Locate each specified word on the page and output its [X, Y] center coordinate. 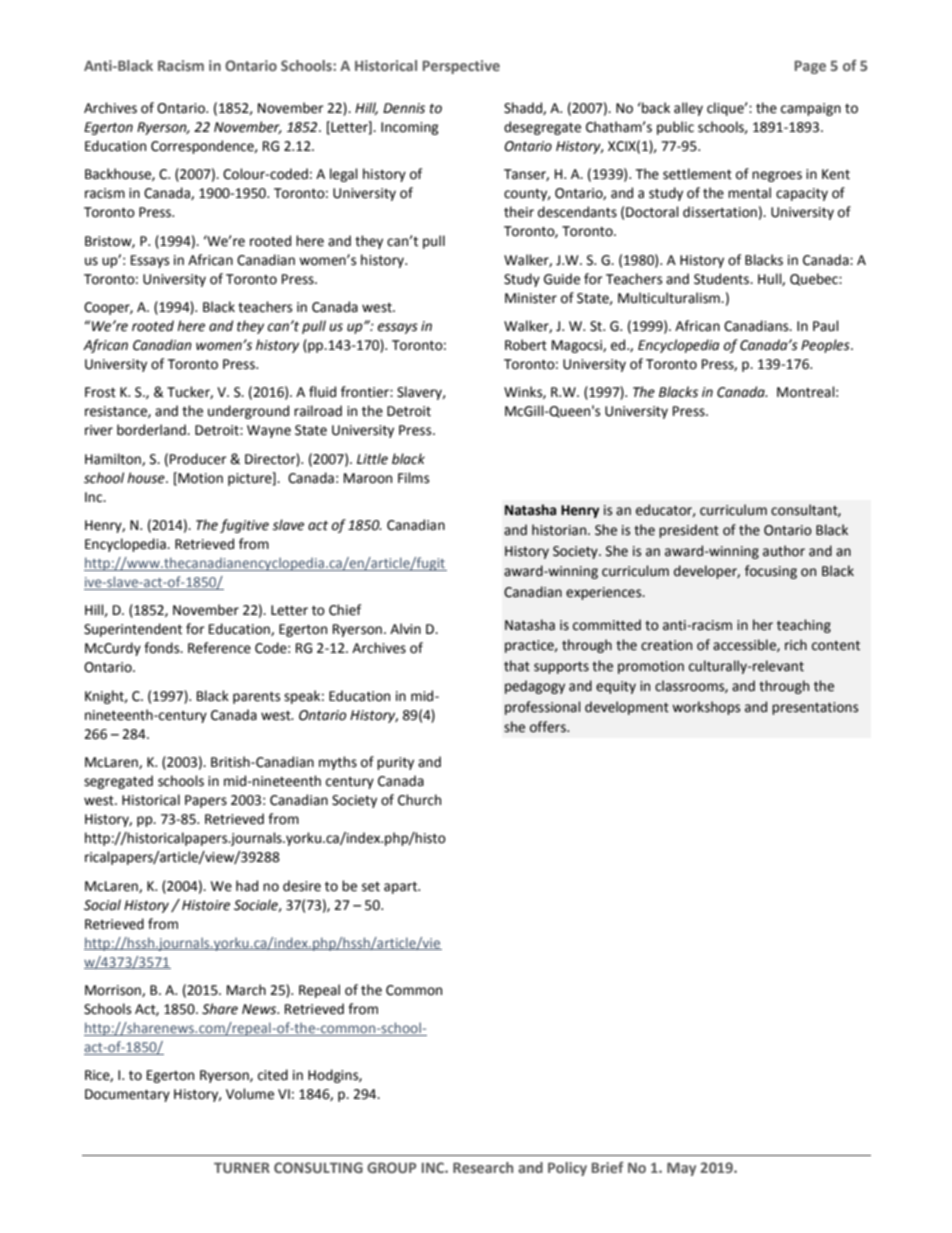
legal [344, 175]
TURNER [242, 1167]
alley [688, 109]
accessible [745, 645]
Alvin [405, 628]
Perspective [461, 67]
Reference [219, 648]
